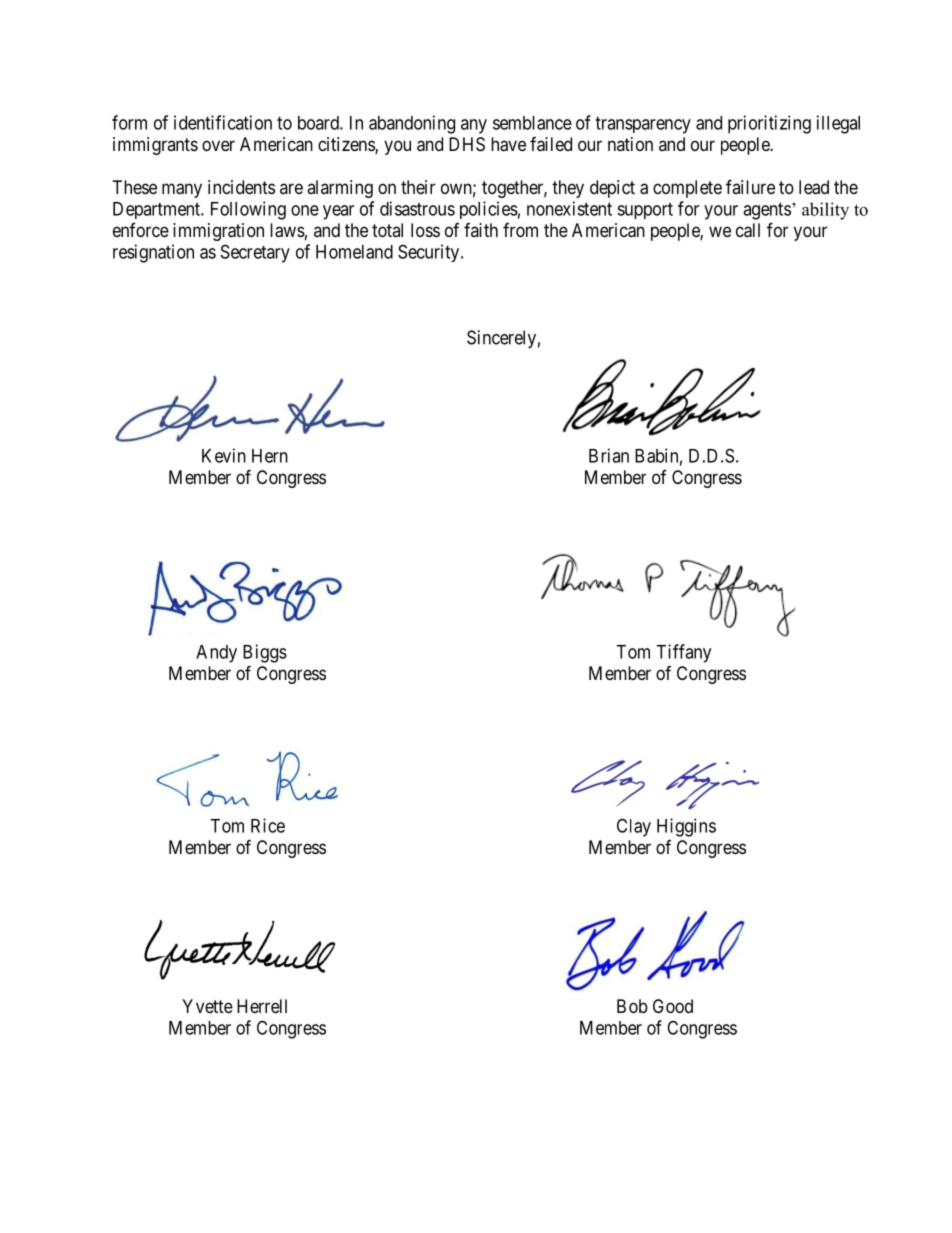 Image resolution: width=952 pixels, height=1233 pixels. What do you see at coordinates (218, 145) in the image?
I see `over` at bounding box center [218, 145].
